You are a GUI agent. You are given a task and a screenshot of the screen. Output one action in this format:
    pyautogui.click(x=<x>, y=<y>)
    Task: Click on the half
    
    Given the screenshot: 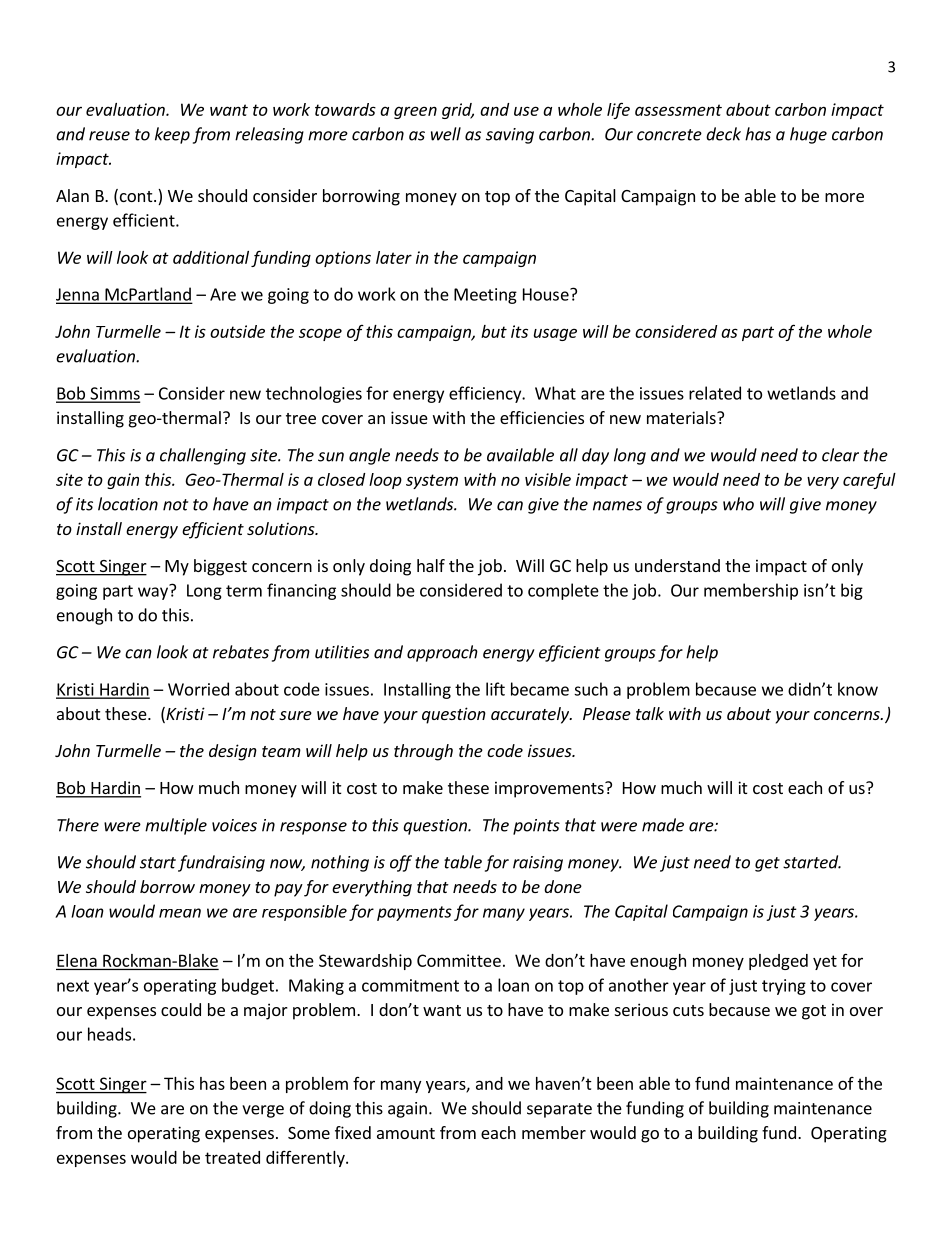 What is the action you would take?
    pyautogui.click(x=431, y=565)
